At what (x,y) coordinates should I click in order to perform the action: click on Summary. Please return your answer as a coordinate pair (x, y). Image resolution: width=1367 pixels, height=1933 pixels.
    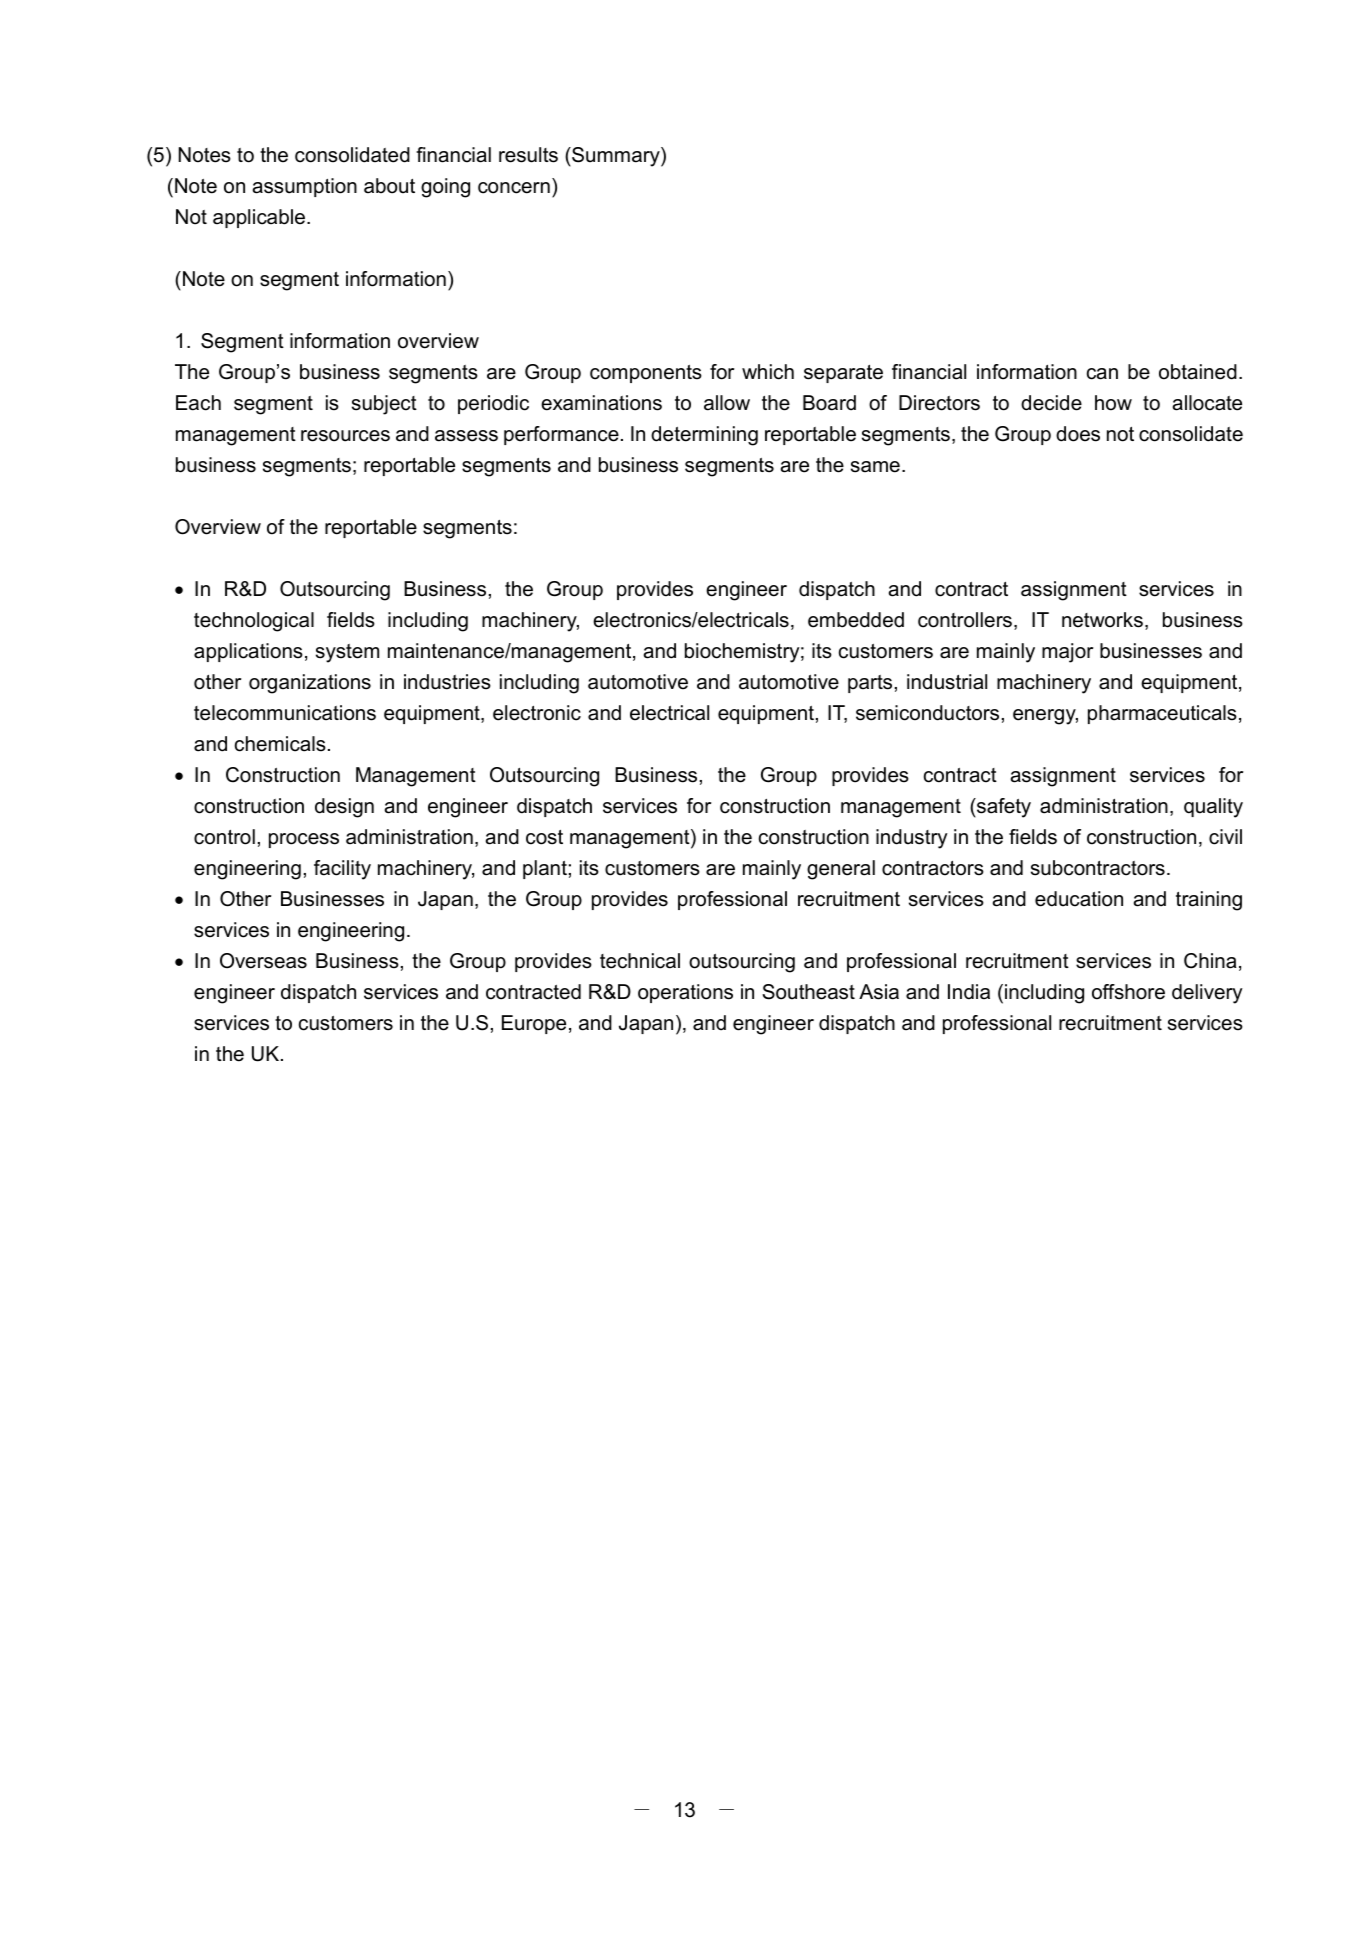
    Looking at the image, I should click on (616, 157).
